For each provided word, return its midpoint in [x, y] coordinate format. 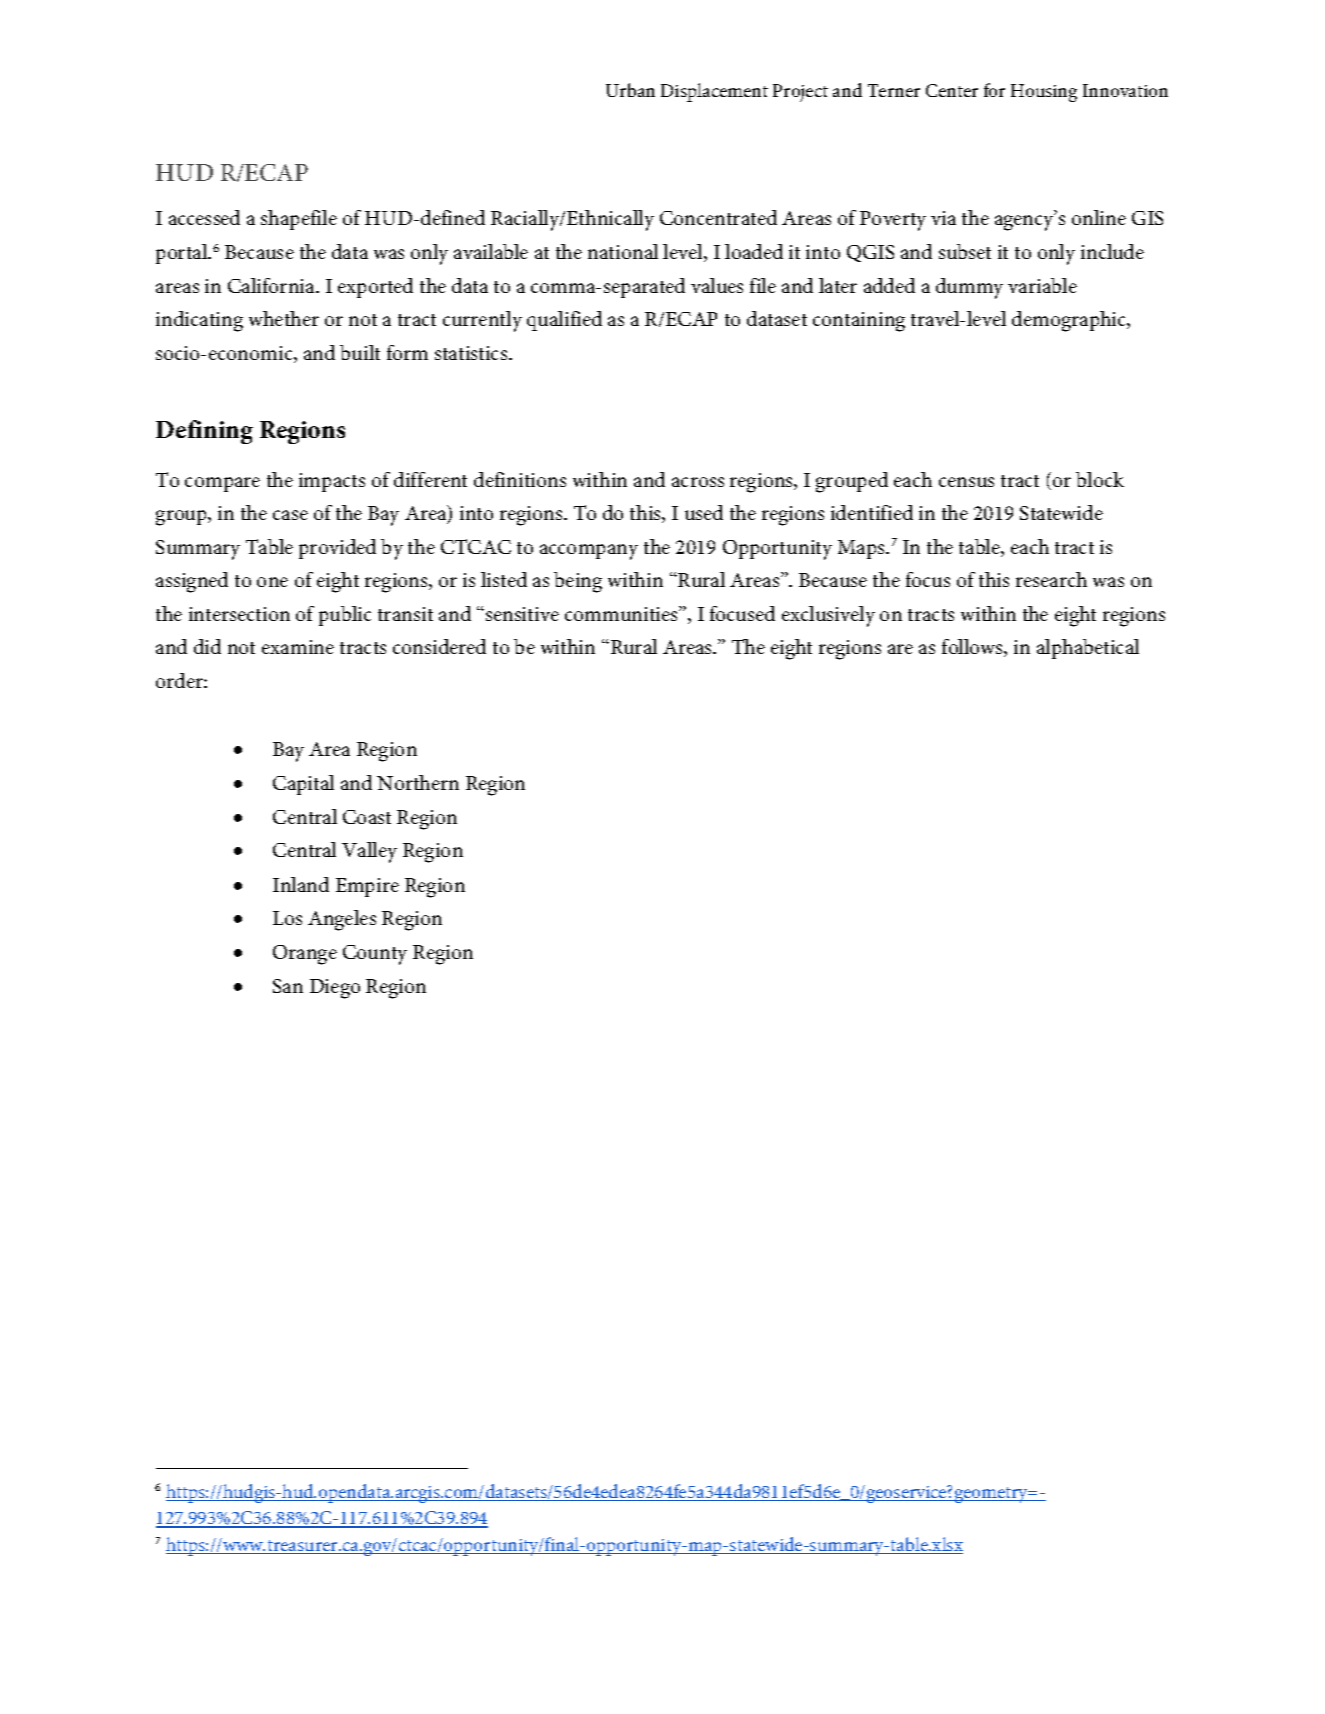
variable [1042, 285]
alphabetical [1088, 649]
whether [284, 318]
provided [337, 549]
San [288, 986]
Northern [418, 782]
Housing [1044, 93]
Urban [630, 90]
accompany [589, 552]
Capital [303, 785]
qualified [564, 321]
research [1051, 579]
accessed [204, 217]
